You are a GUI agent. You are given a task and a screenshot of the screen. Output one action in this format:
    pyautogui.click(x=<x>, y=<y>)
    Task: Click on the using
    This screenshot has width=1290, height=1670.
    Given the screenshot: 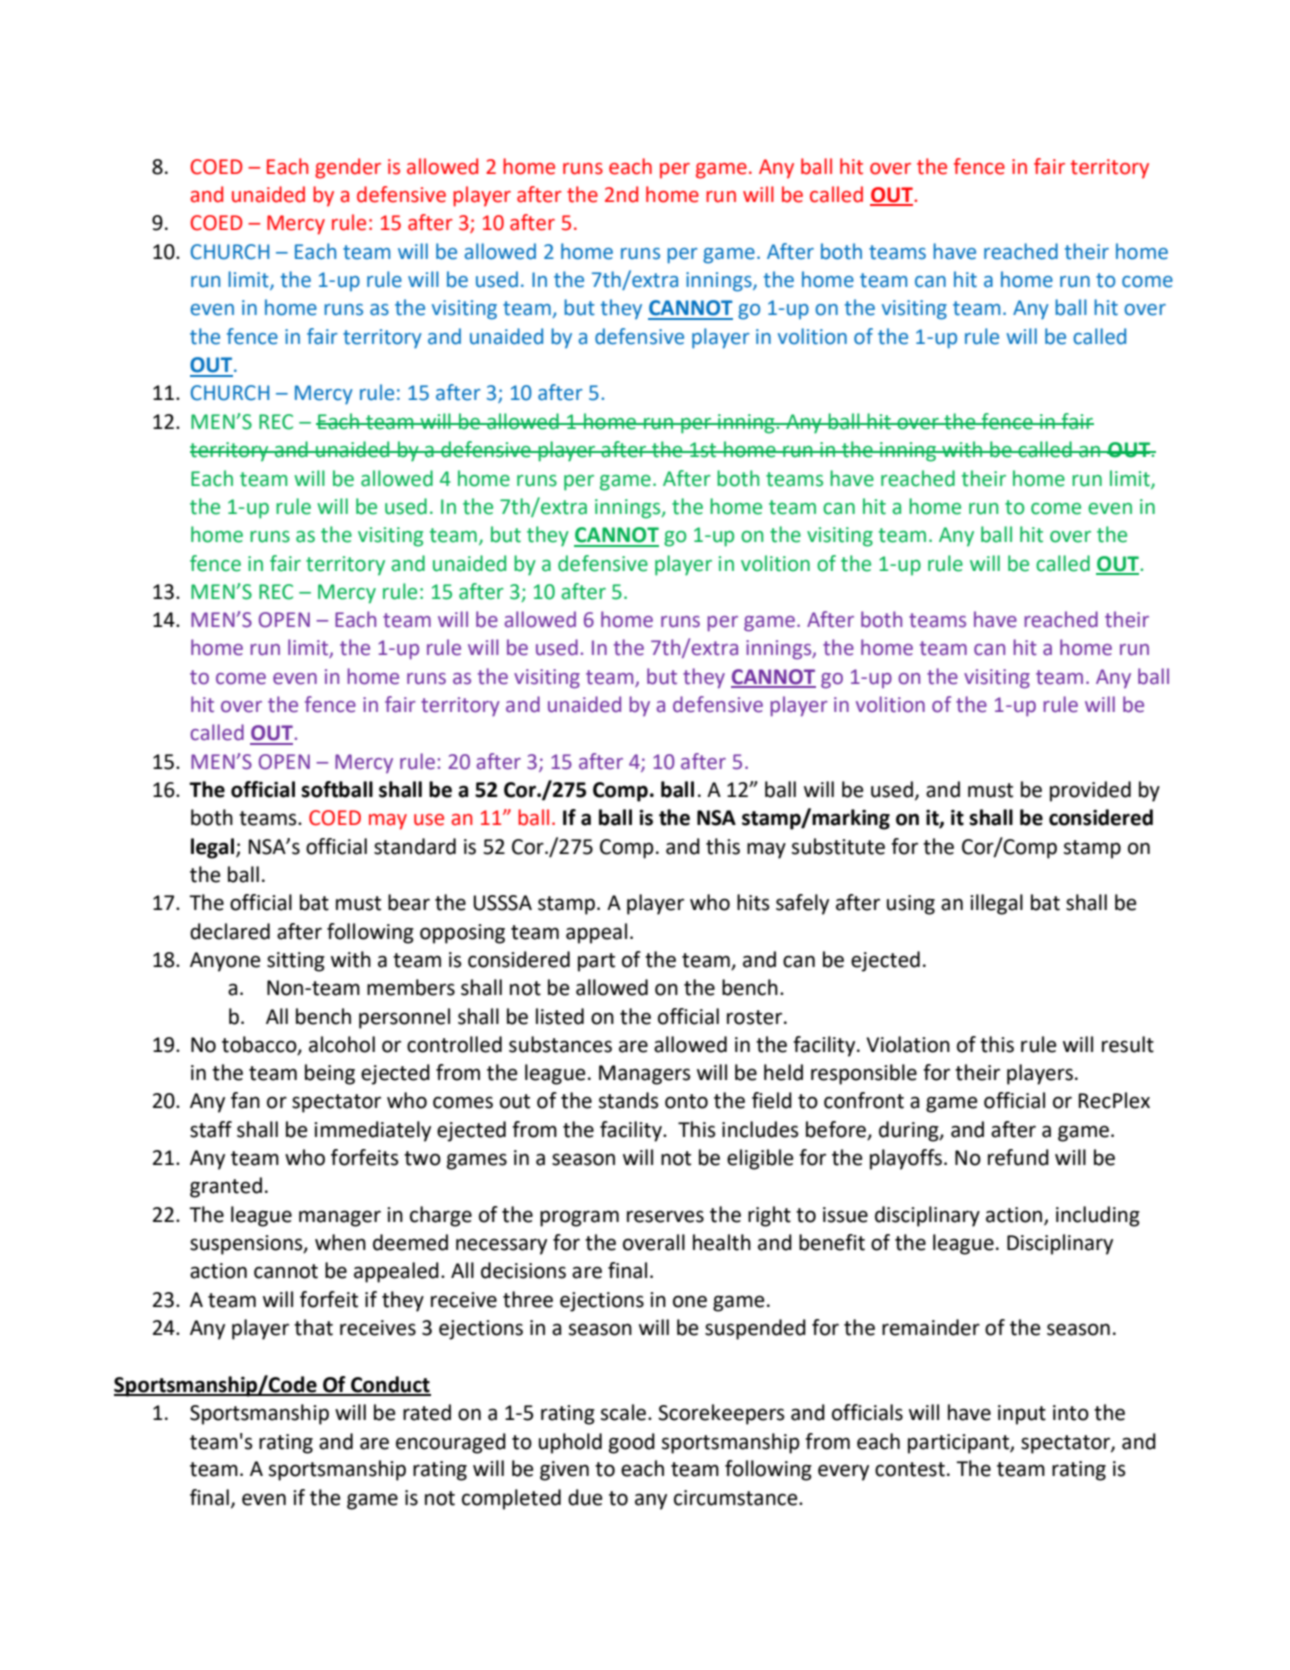 What is the action you would take?
    pyautogui.click(x=911, y=905)
